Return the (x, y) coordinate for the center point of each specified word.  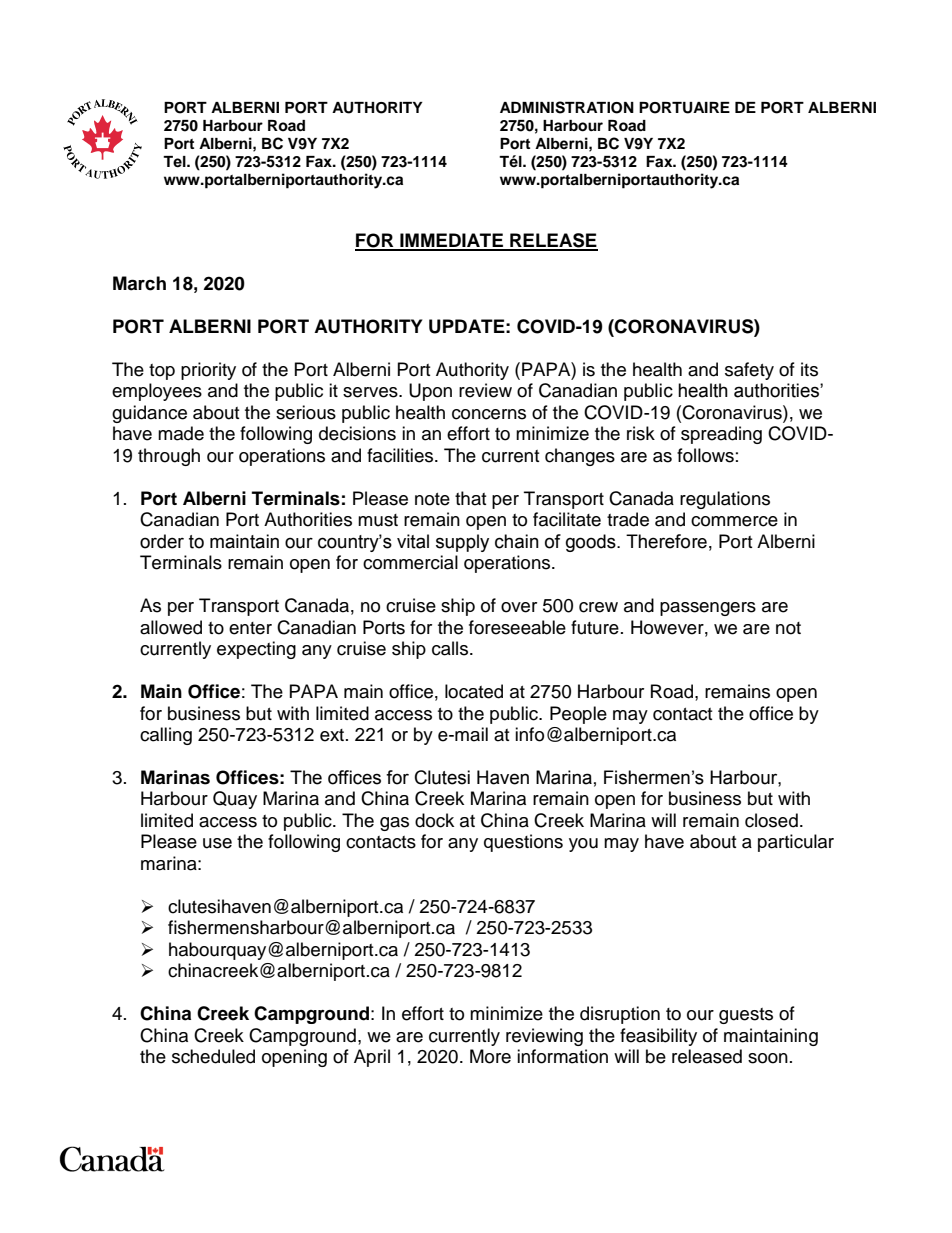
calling (166, 736)
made (181, 433)
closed (771, 820)
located (474, 691)
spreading (721, 435)
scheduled (213, 1056)
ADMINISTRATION (567, 107)
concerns (489, 414)
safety (749, 371)
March (139, 283)
